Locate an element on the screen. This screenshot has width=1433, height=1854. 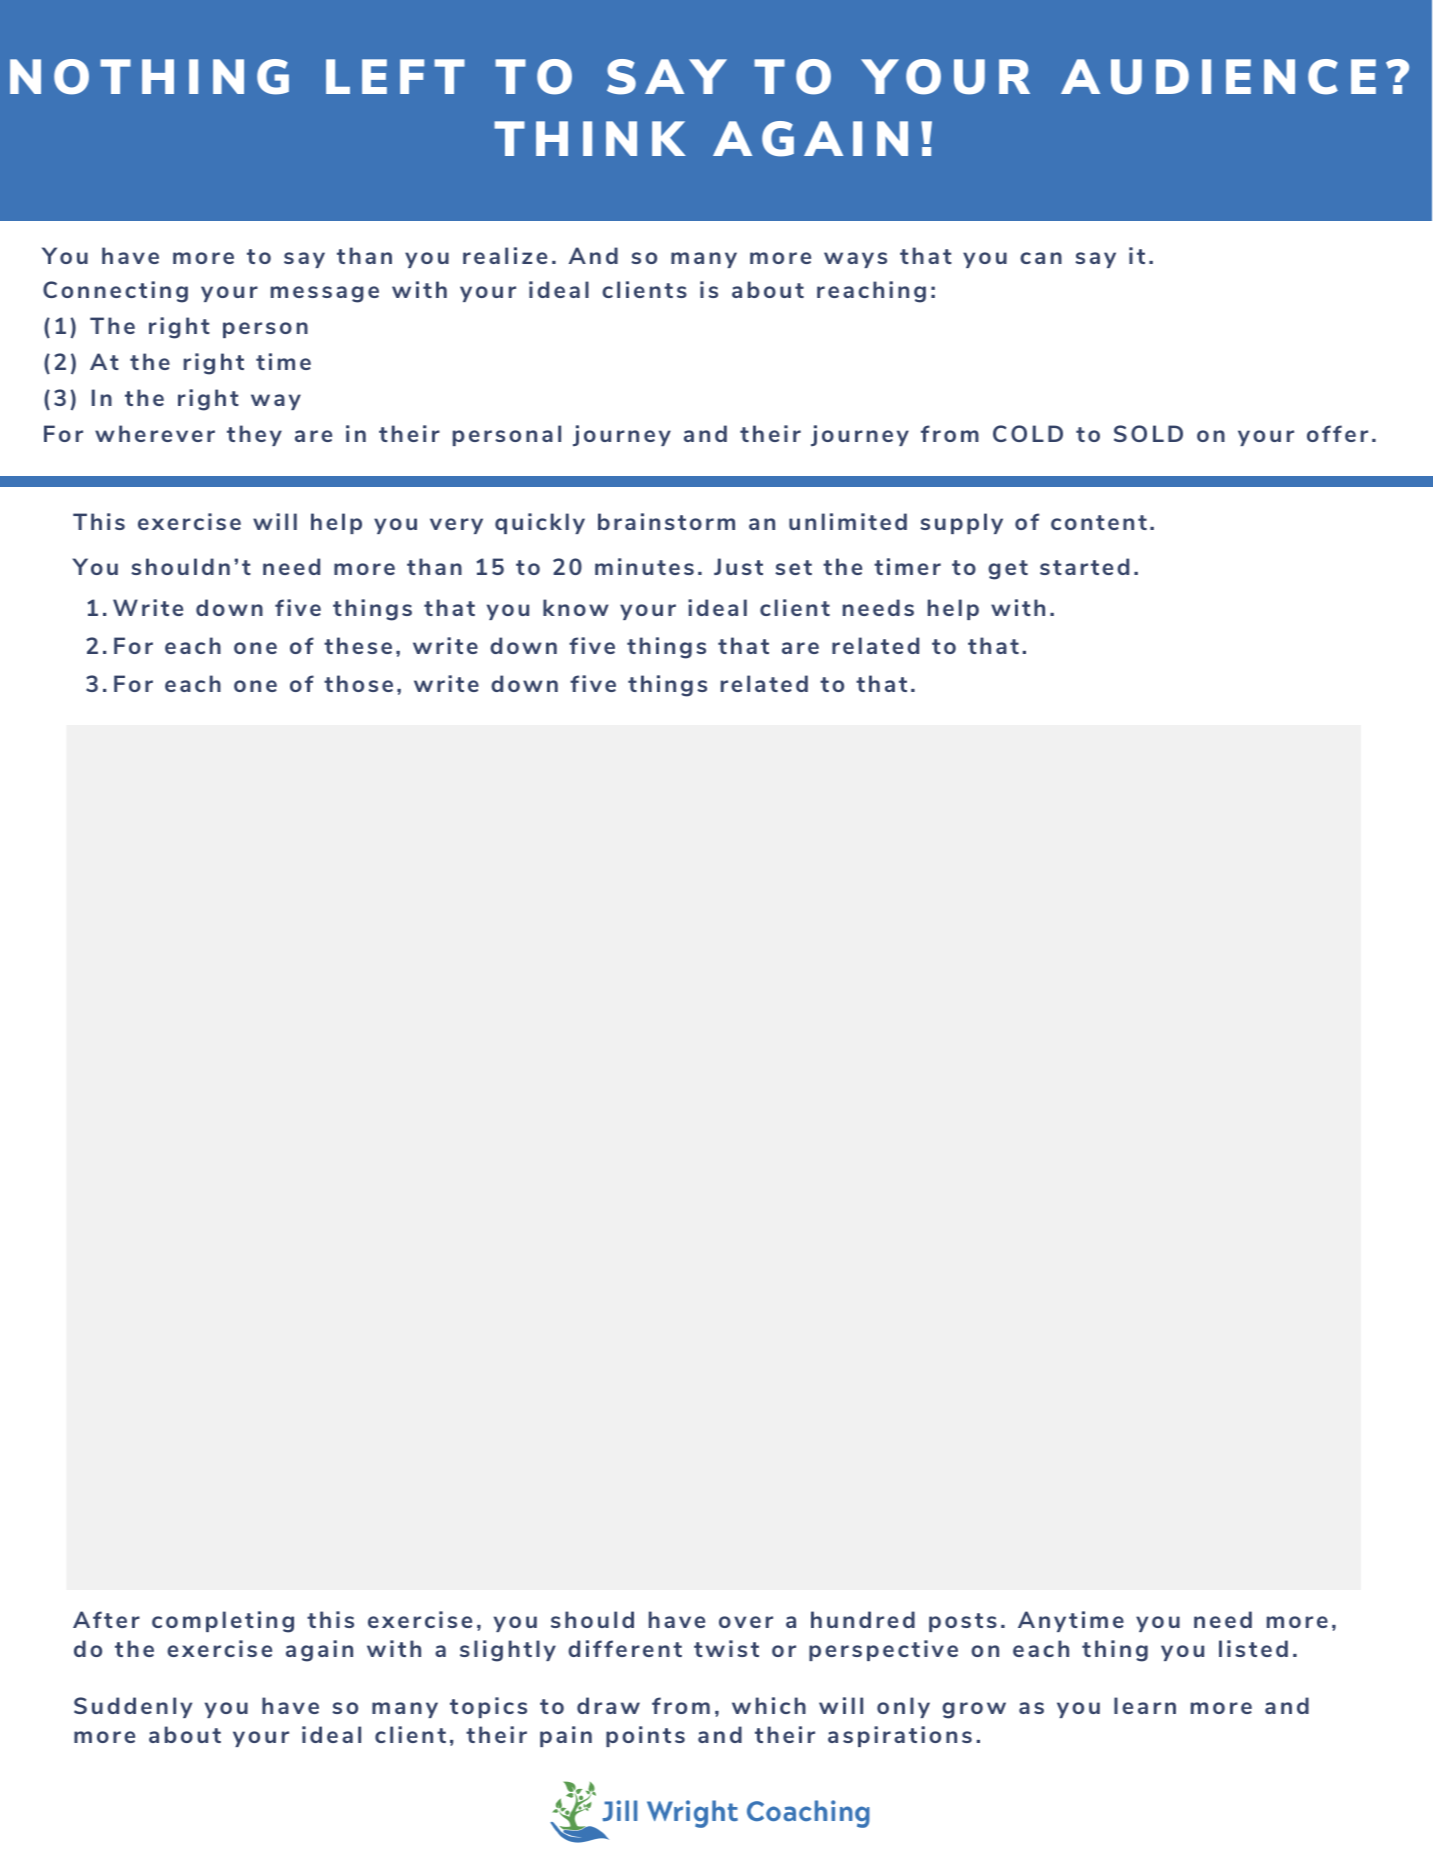
message is located at coordinates (325, 294).
